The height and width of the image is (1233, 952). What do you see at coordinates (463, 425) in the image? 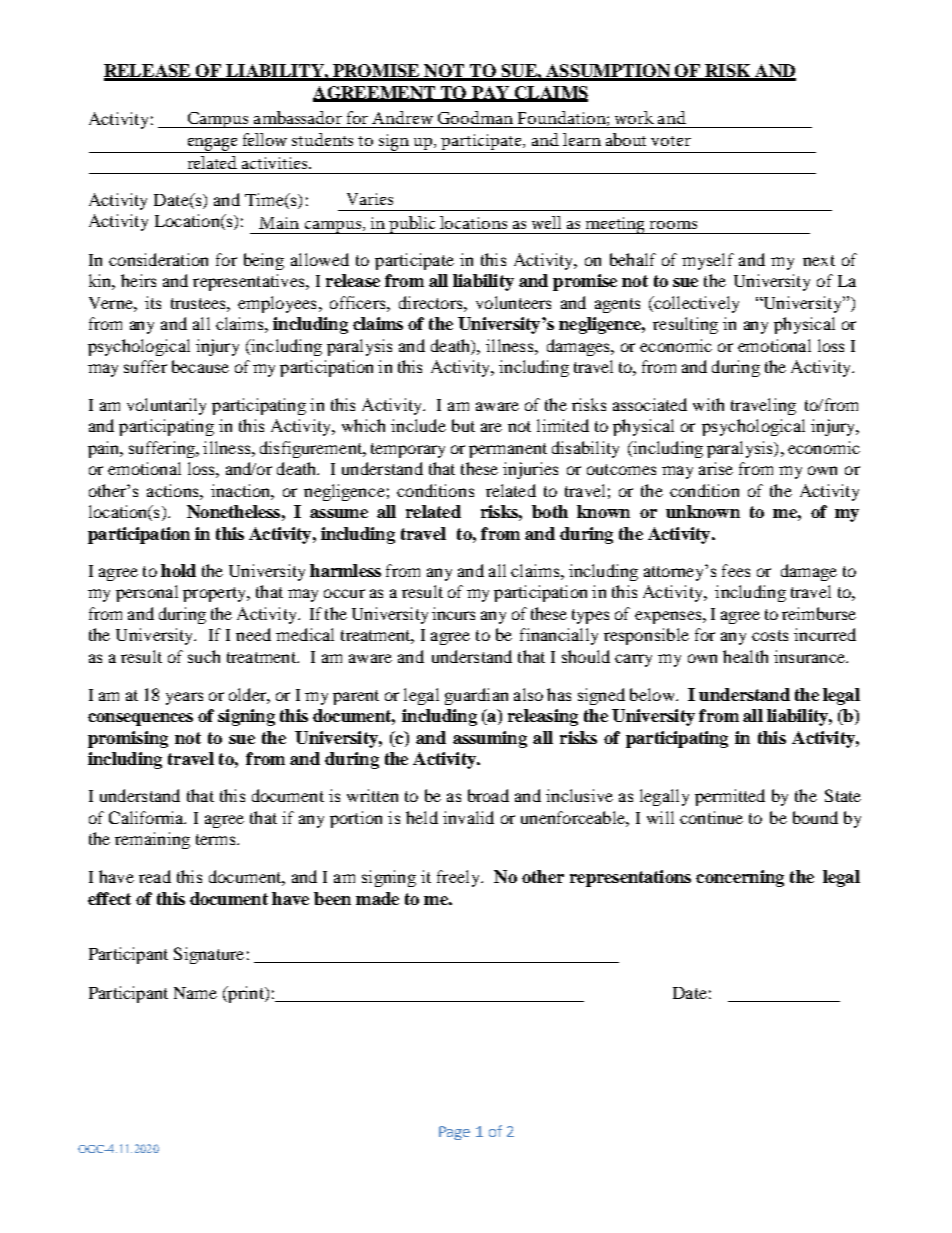
I see `but` at bounding box center [463, 425].
